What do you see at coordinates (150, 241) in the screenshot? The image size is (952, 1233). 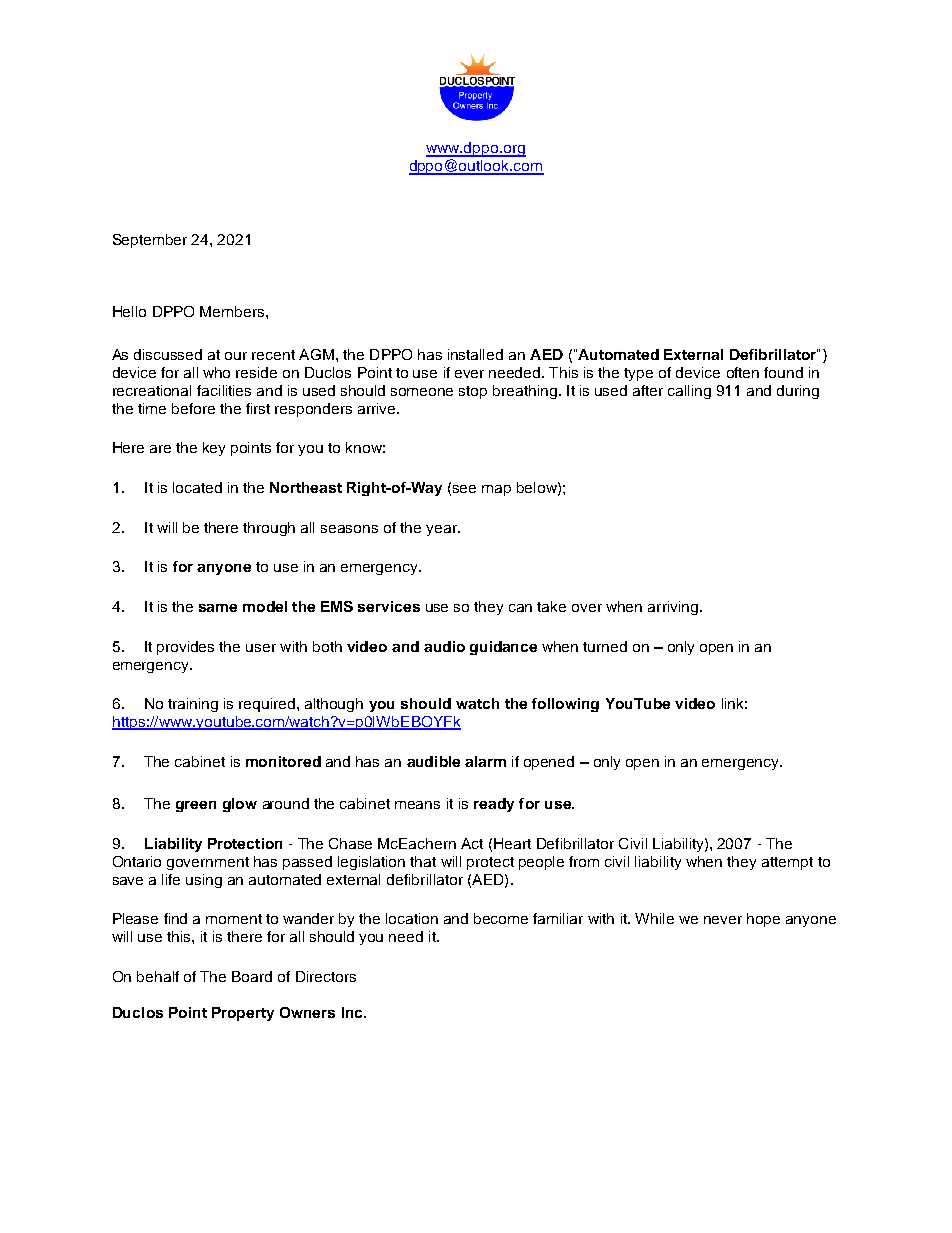 I see `September` at bounding box center [150, 241].
